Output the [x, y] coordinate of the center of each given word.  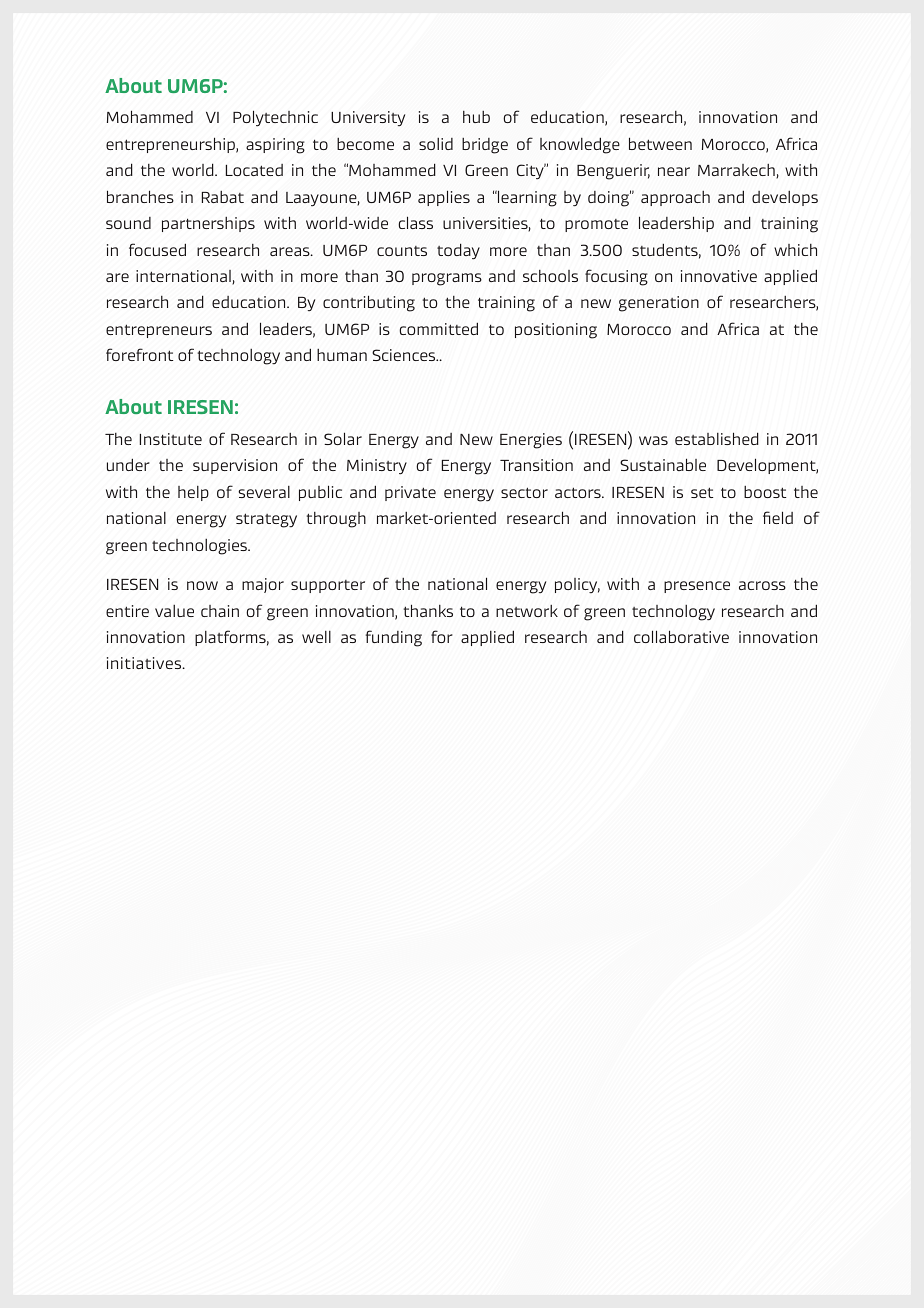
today [458, 251]
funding [394, 638]
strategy [266, 520]
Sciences [405, 355]
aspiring [275, 146]
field [778, 517]
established [717, 438]
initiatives [145, 663]
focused [157, 249]
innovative [719, 276]
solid [436, 144]
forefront [139, 354]
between [660, 143]
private [410, 493]
